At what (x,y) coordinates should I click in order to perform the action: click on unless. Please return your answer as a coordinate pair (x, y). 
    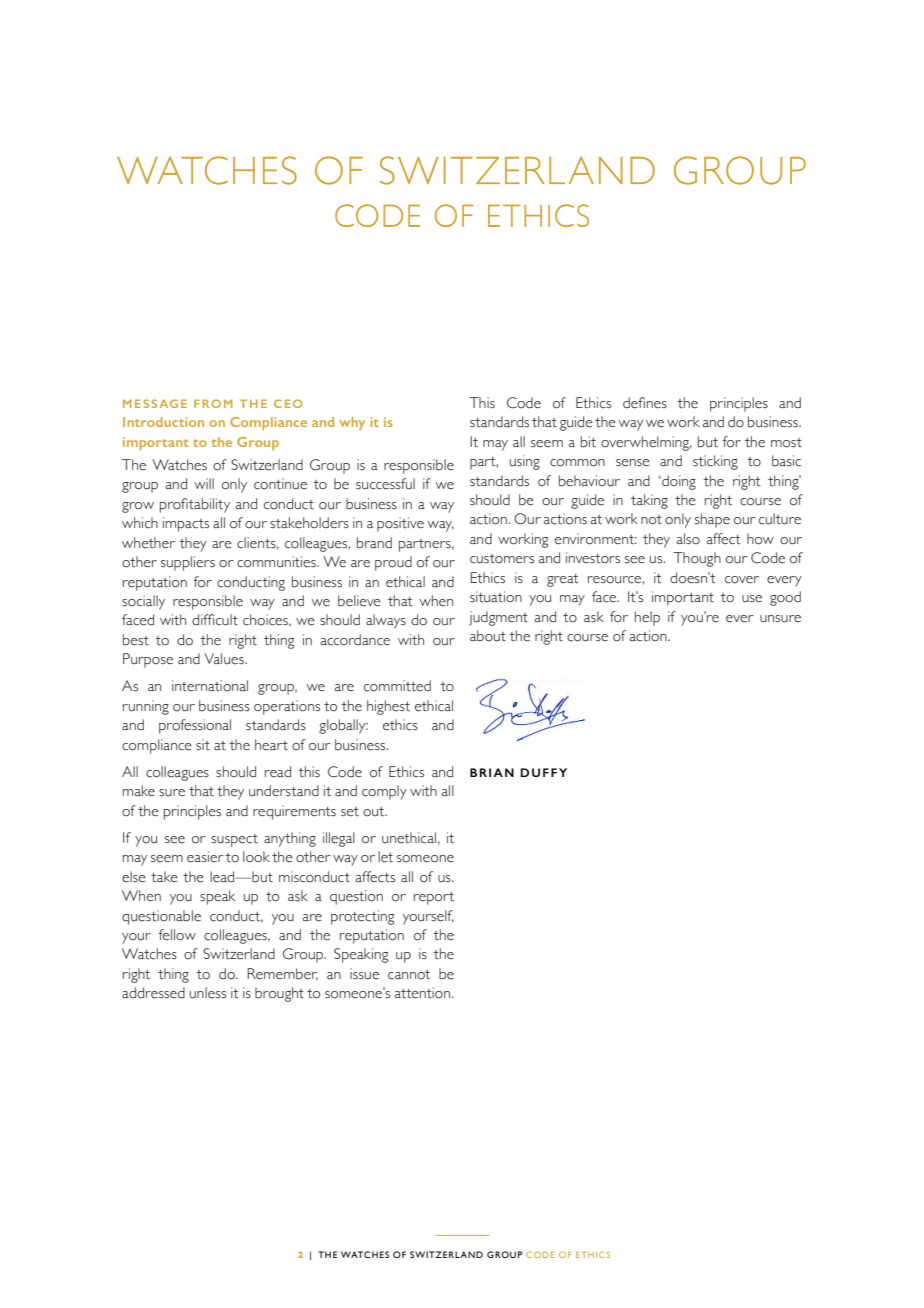
    Looking at the image, I should click on (208, 993).
